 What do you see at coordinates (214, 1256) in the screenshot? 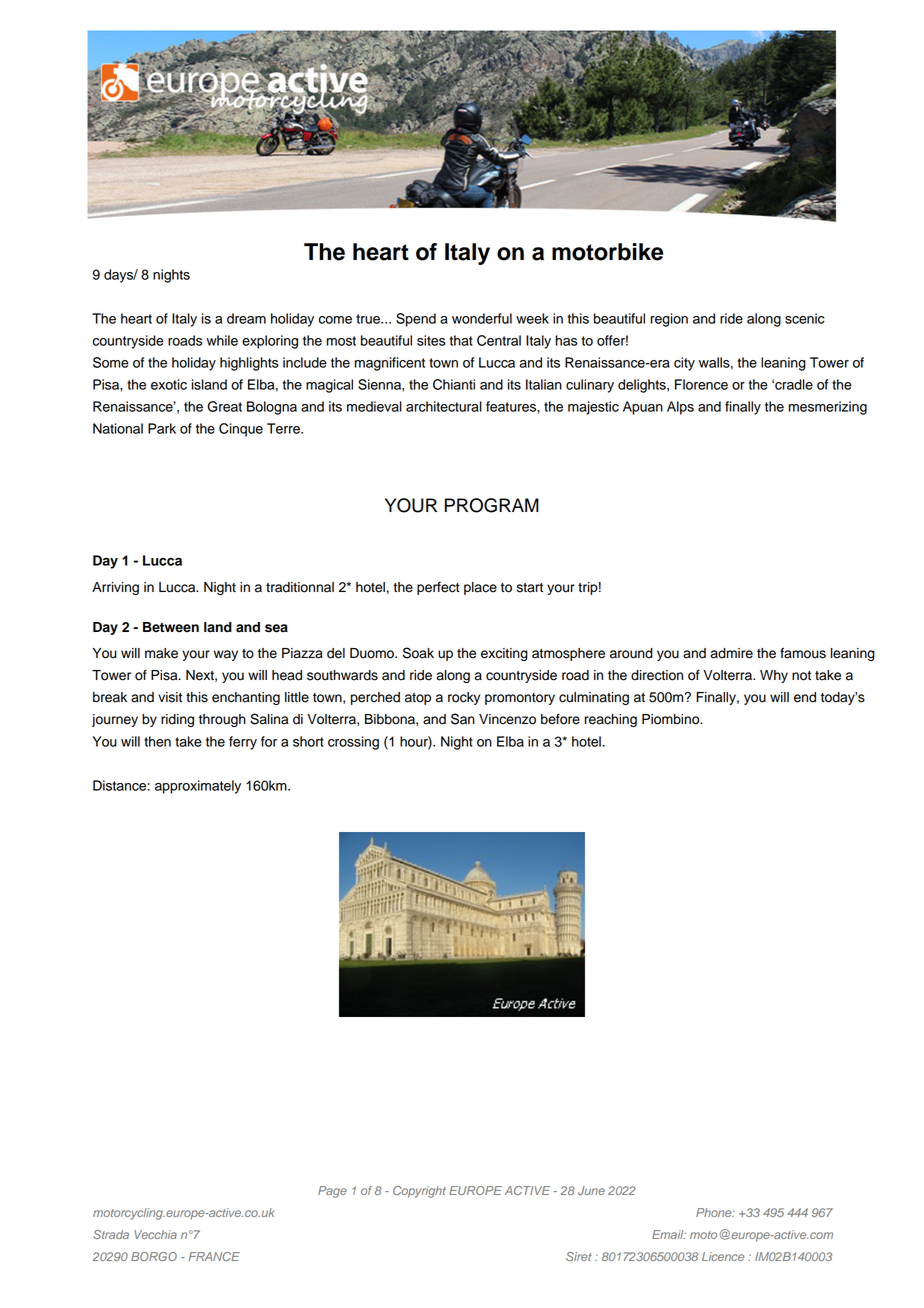
I see `FRANCE` at bounding box center [214, 1256].
